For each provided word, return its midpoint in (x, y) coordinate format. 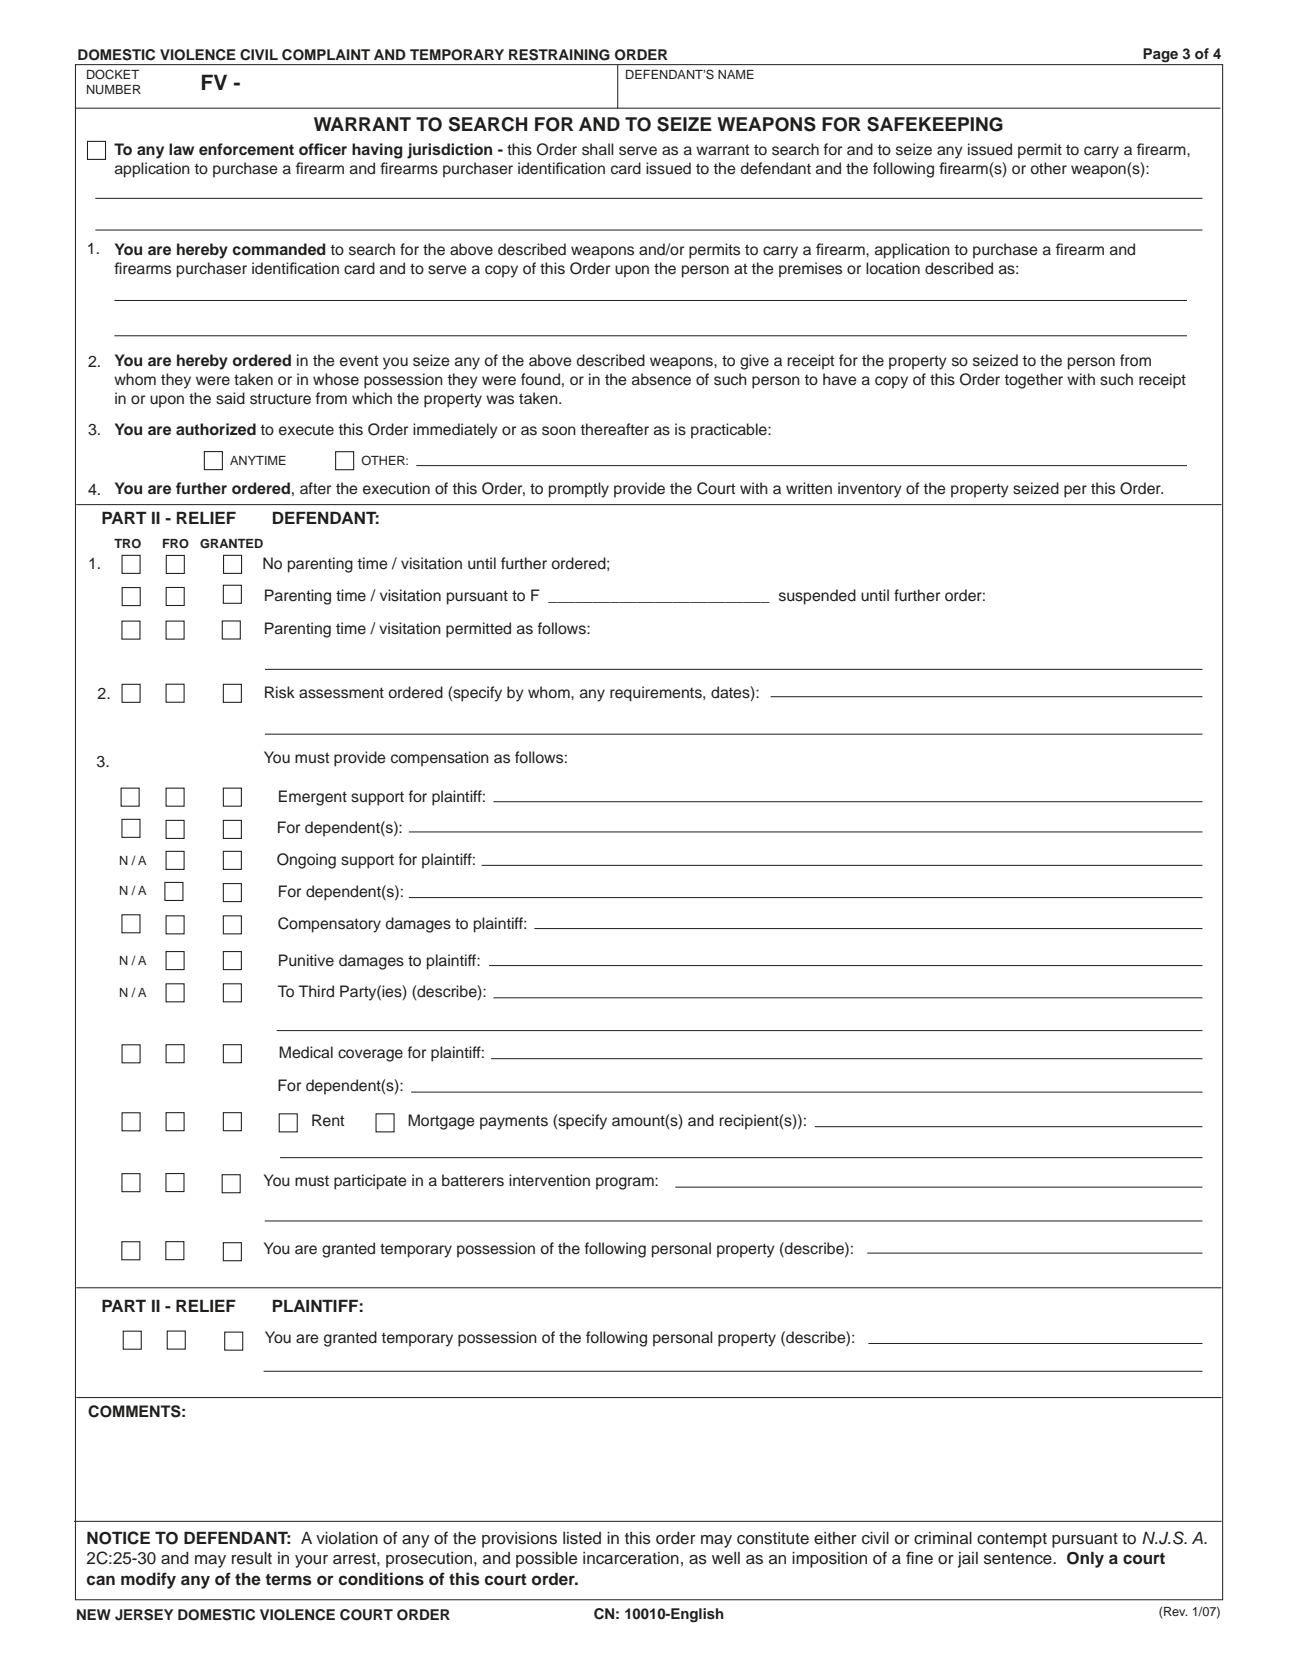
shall (598, 149)
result (252, 1558)
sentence (1019, 1559)
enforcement (246, 149)
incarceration (631, 1558)
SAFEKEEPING (935, 124)
